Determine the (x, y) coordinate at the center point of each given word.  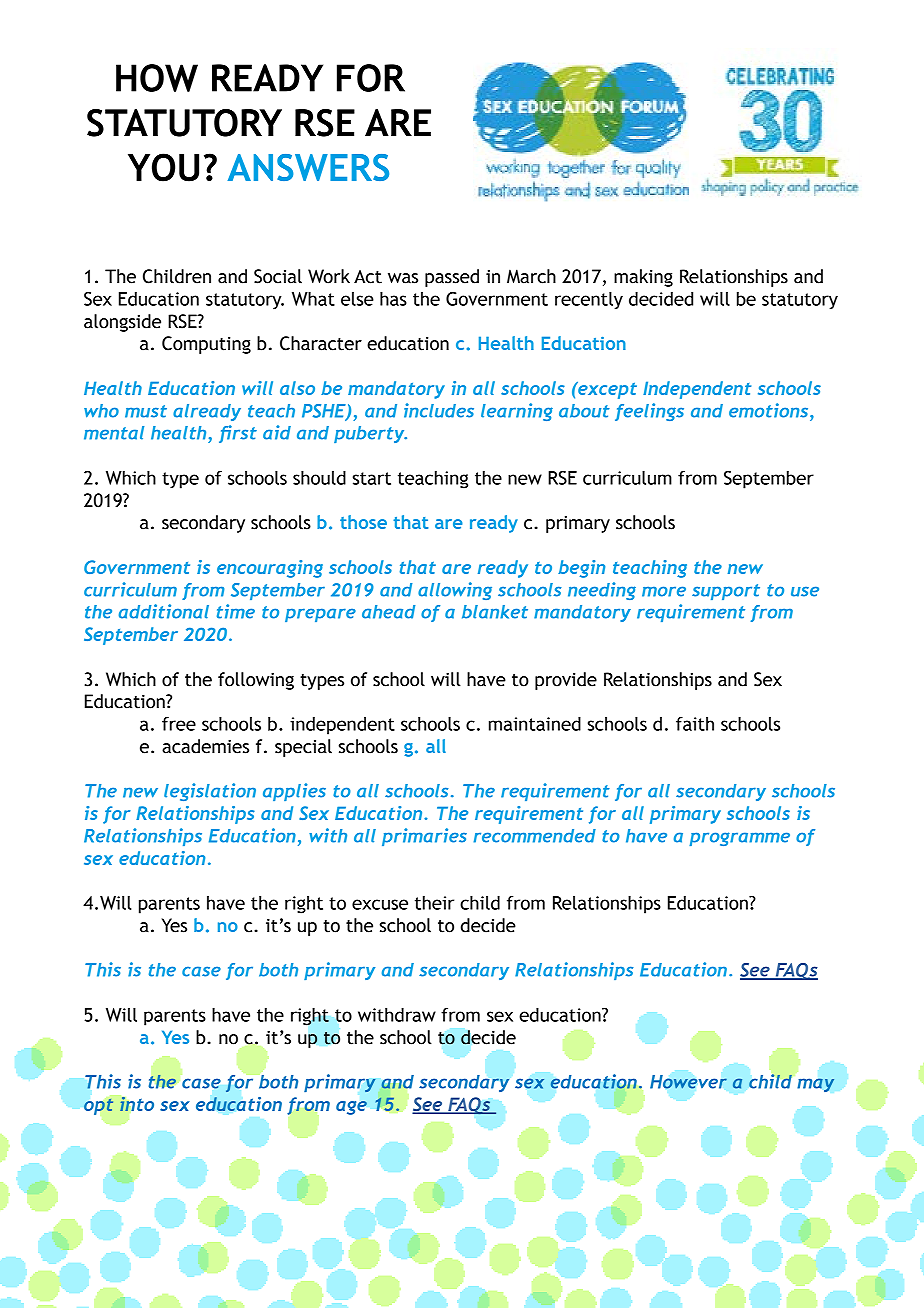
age (351, 1108)
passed (452, 278)
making (643, 278)
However (688, 1082)
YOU (163, 167)
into (137, 1103)
